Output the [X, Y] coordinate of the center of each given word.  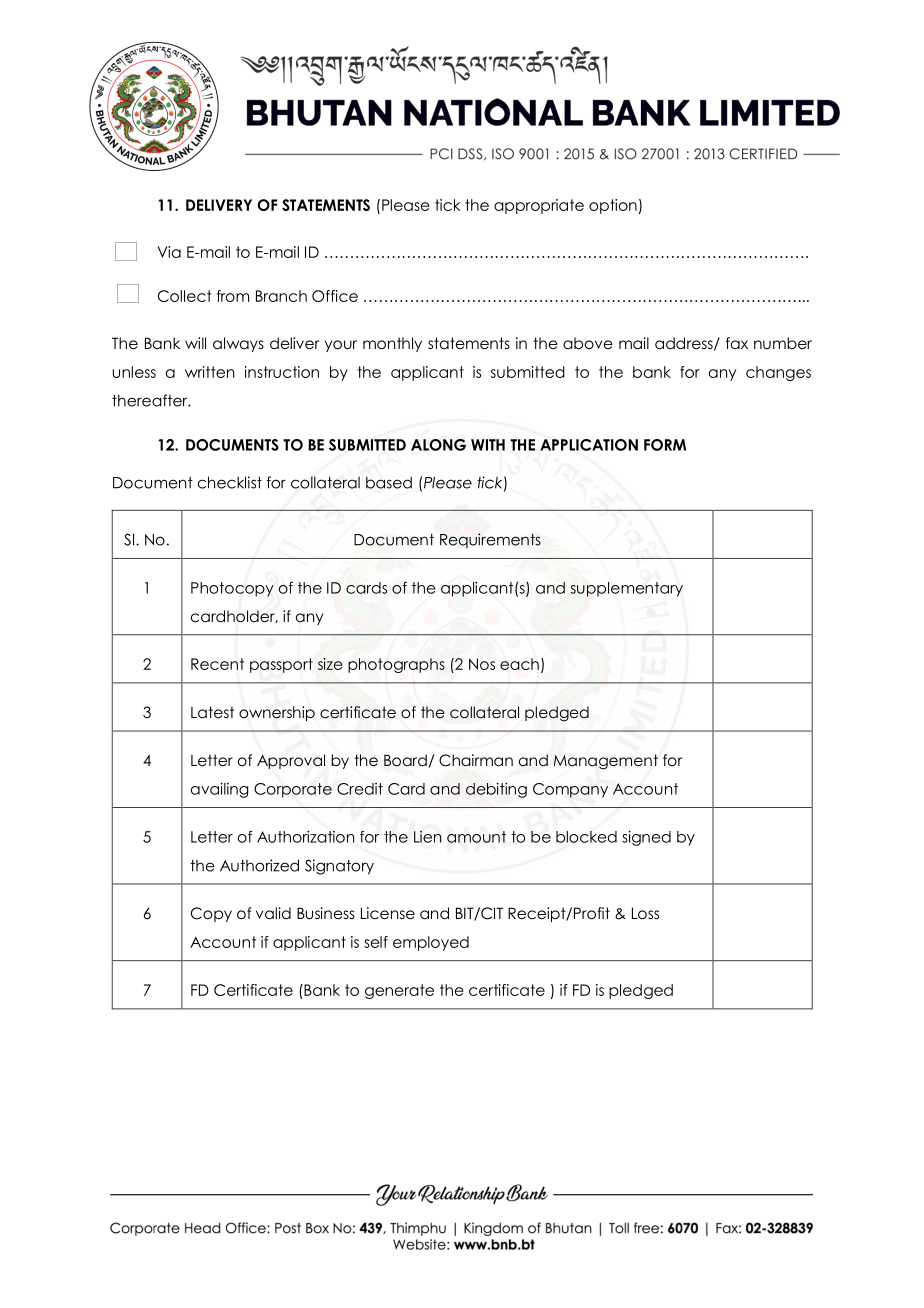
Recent [217, 664]
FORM [665, 445]
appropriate [539, 206]
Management [606, 762]
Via [169, 252]
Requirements [490, 541]
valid [273, 913]
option [613, 206]
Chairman [476, 760]
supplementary [627, 589]
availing [219, 790]
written [209, 372]
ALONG [438, 445]
